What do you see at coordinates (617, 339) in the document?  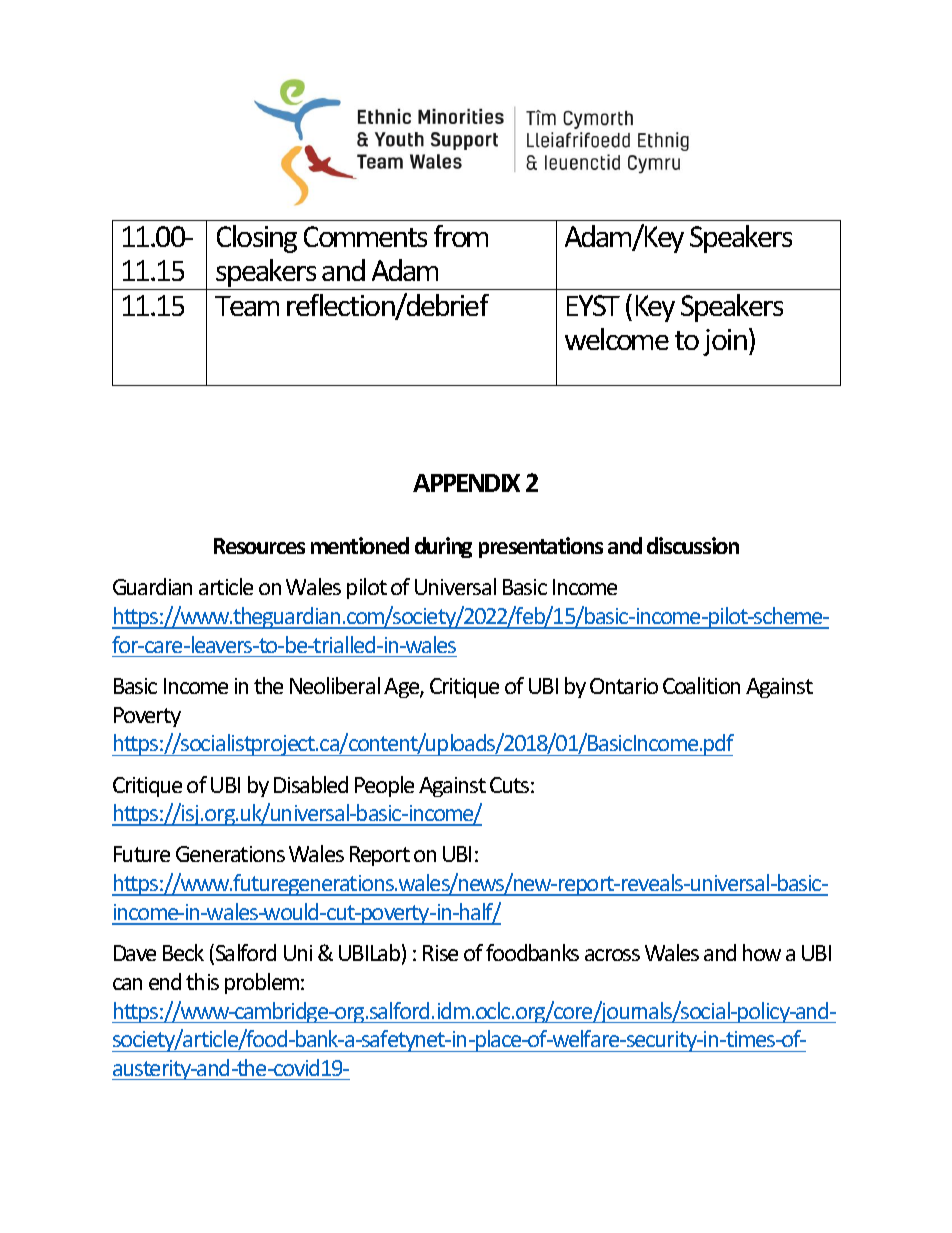 I see `welcome` at bounding box center [617, 339].
